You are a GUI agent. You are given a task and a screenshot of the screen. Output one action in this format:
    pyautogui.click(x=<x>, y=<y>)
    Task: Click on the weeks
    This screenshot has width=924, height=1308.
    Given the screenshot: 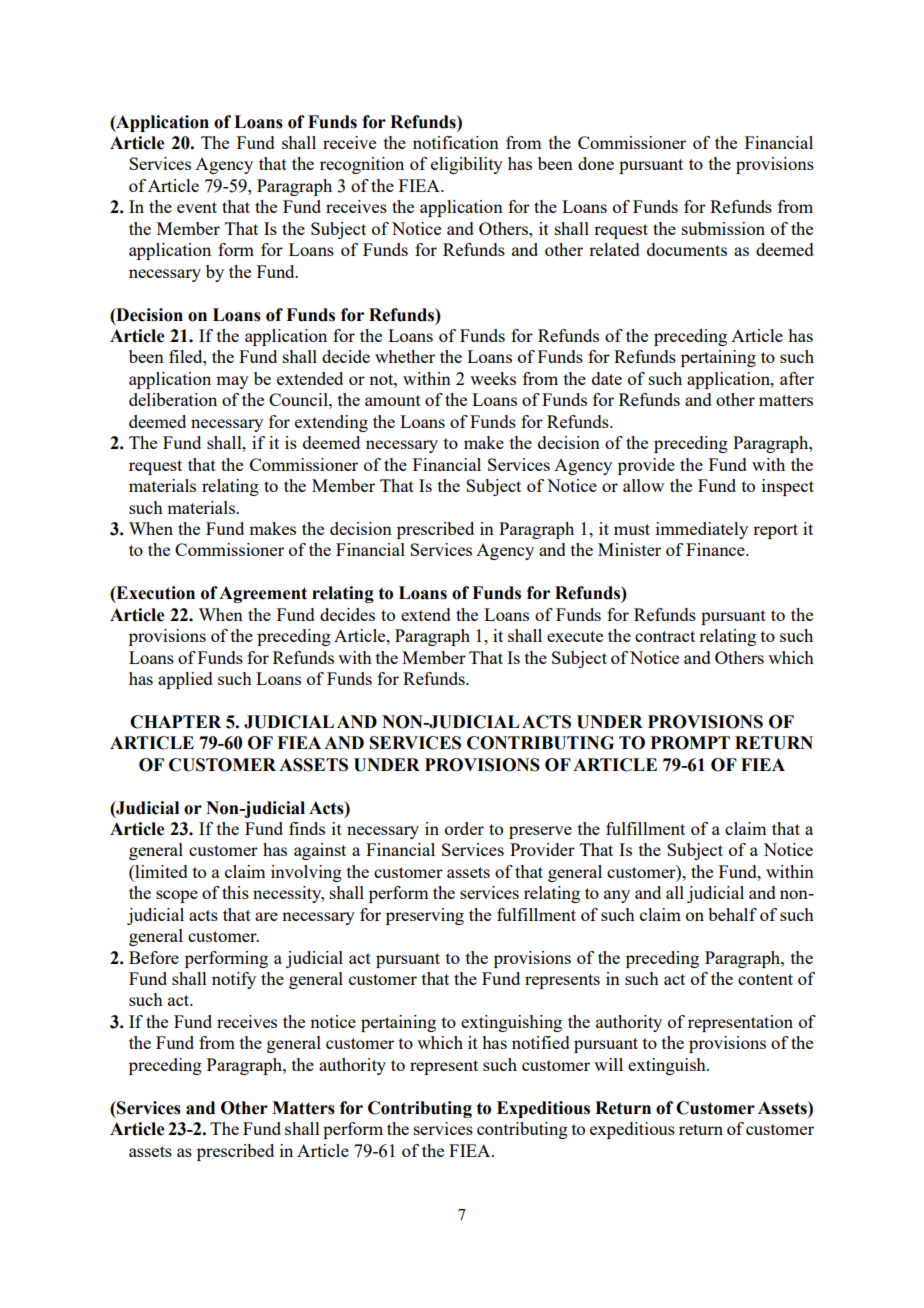 What is the action you would take?
    pyautogui.click(x=493, y=378)
